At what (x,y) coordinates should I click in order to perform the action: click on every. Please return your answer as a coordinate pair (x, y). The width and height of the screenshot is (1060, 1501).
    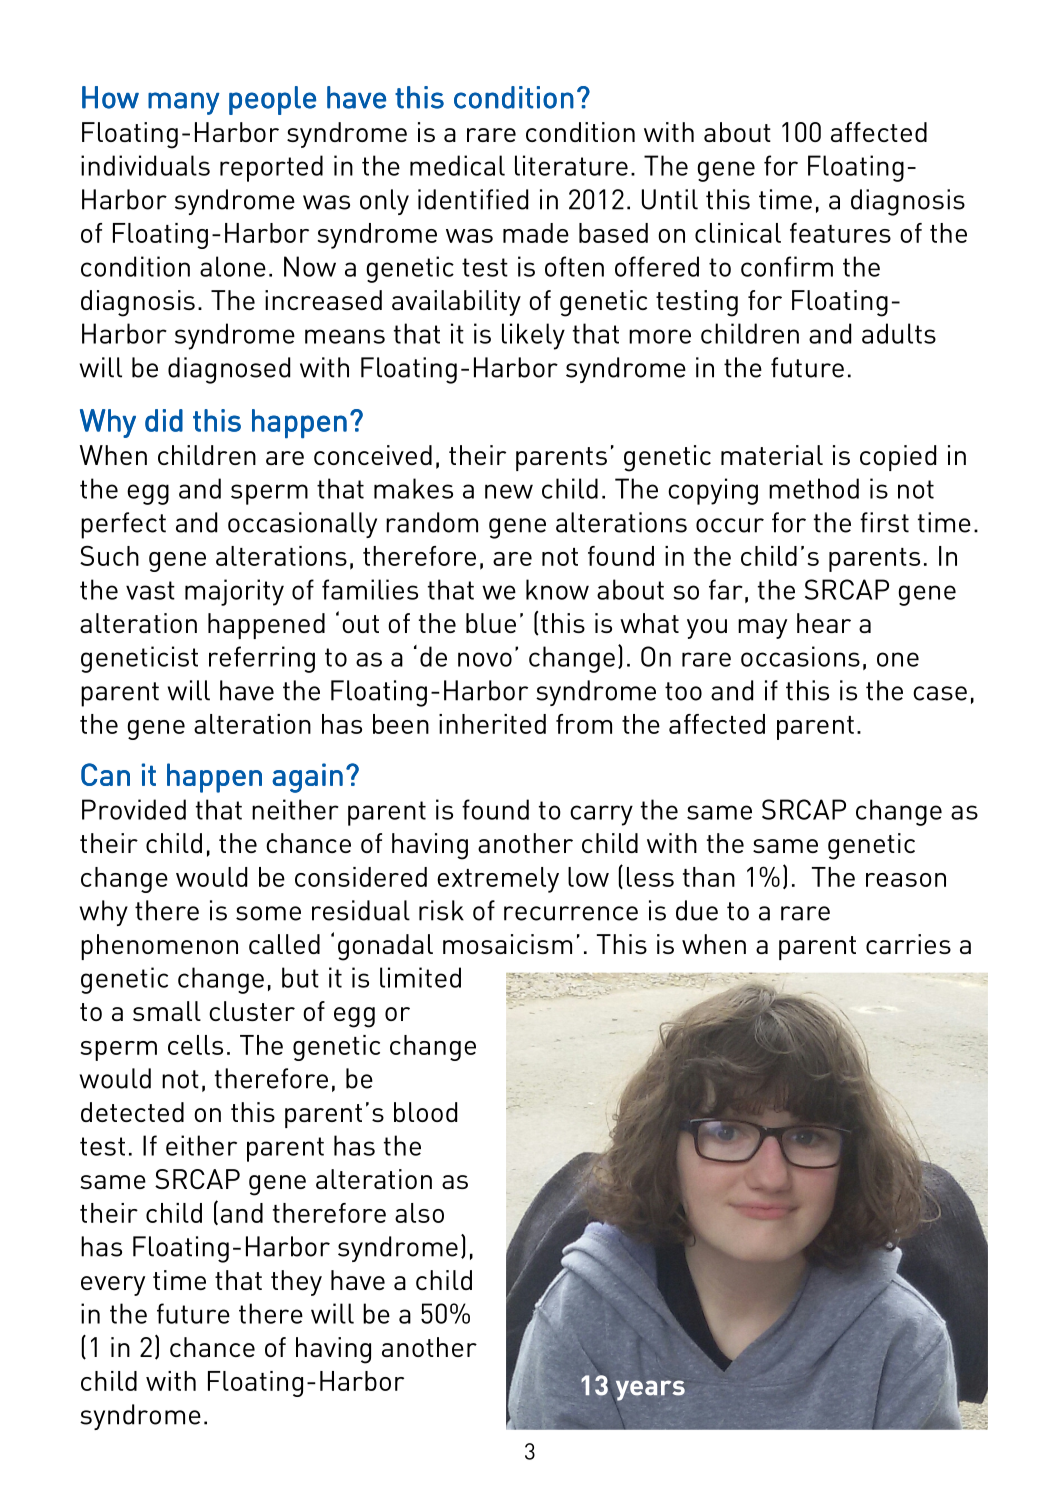
    Looking at the image, I should click on (113, 1286).
